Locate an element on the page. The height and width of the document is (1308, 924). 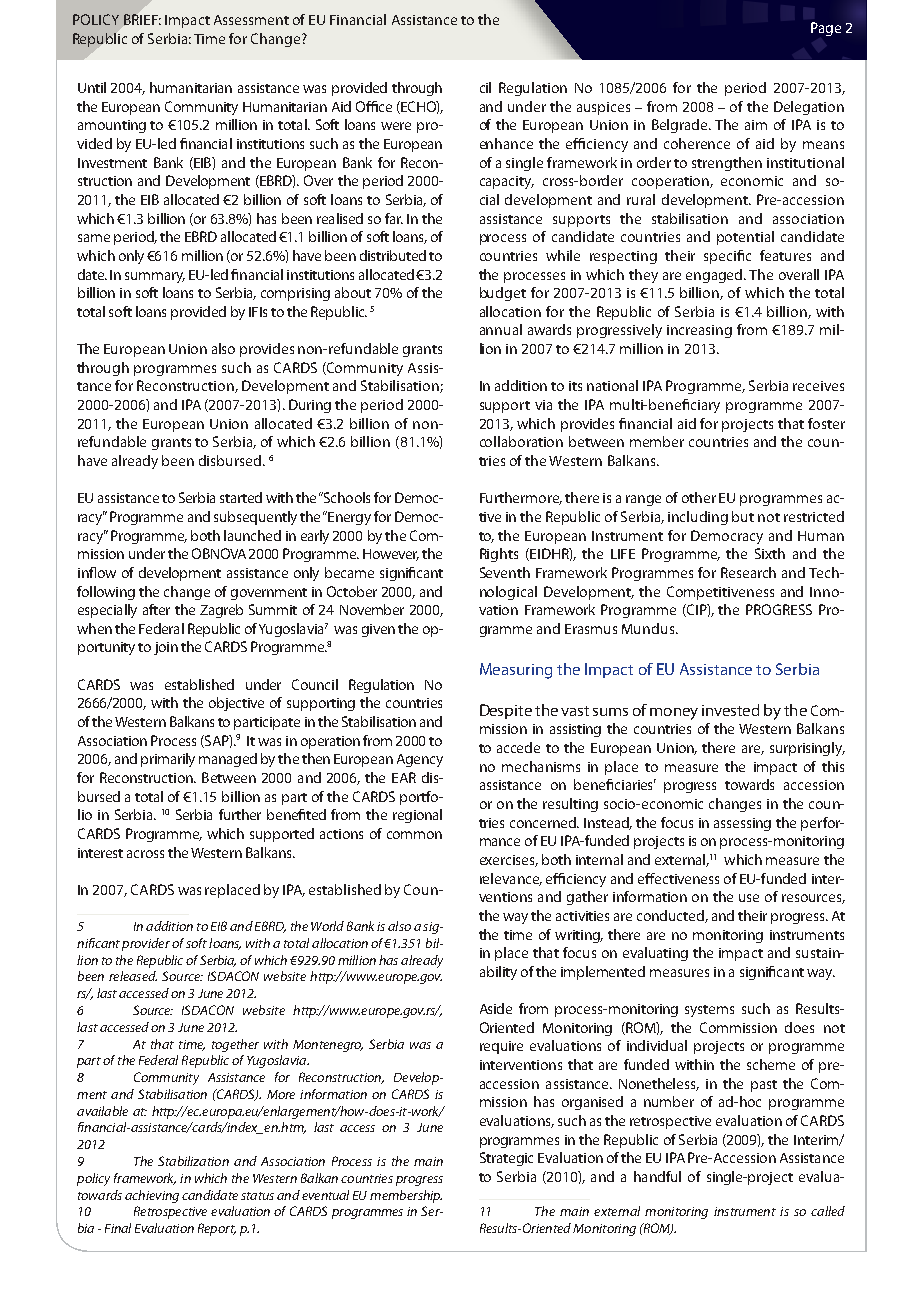
regional is located at coordinates (417, 816).
